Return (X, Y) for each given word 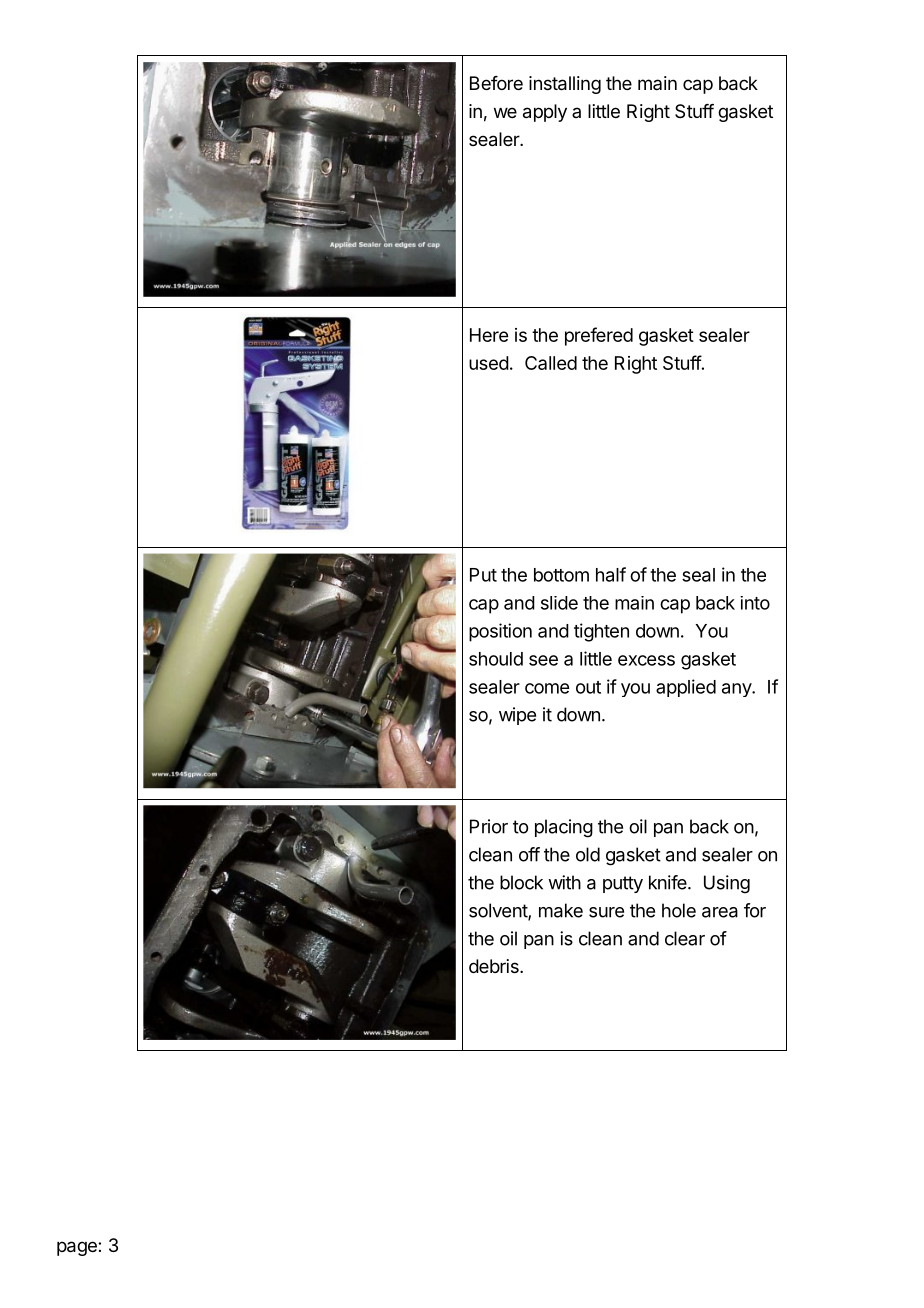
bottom (561, 575)
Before (496, 83)
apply (545, 113)
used (489, 363)
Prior (489, 826)
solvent (499, 911)
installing (565, 85)
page (78, 1248)
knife (668, 882)
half (611, 574)
